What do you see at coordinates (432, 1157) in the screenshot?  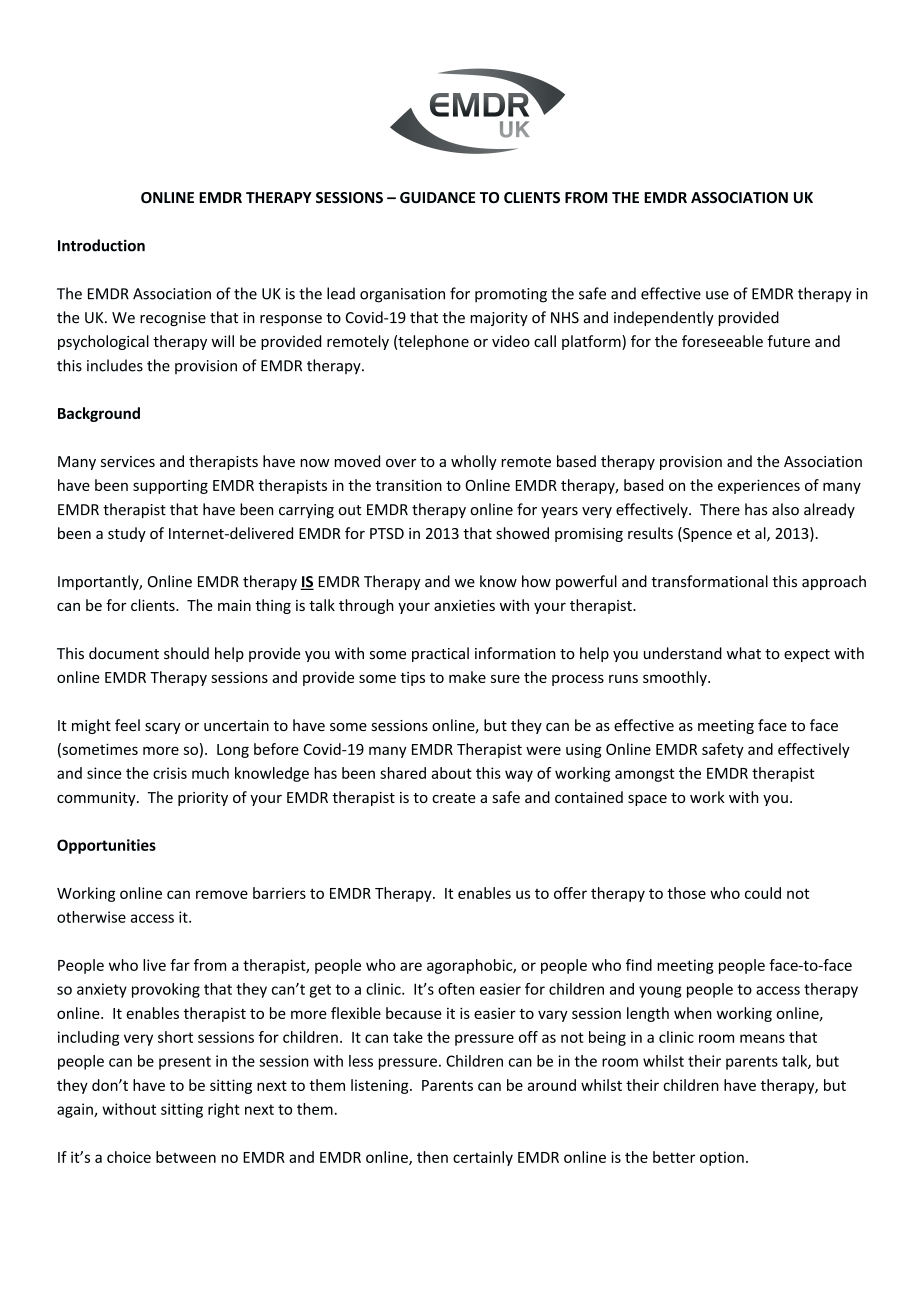 I see `then` at bounding box center [432, 1157].
